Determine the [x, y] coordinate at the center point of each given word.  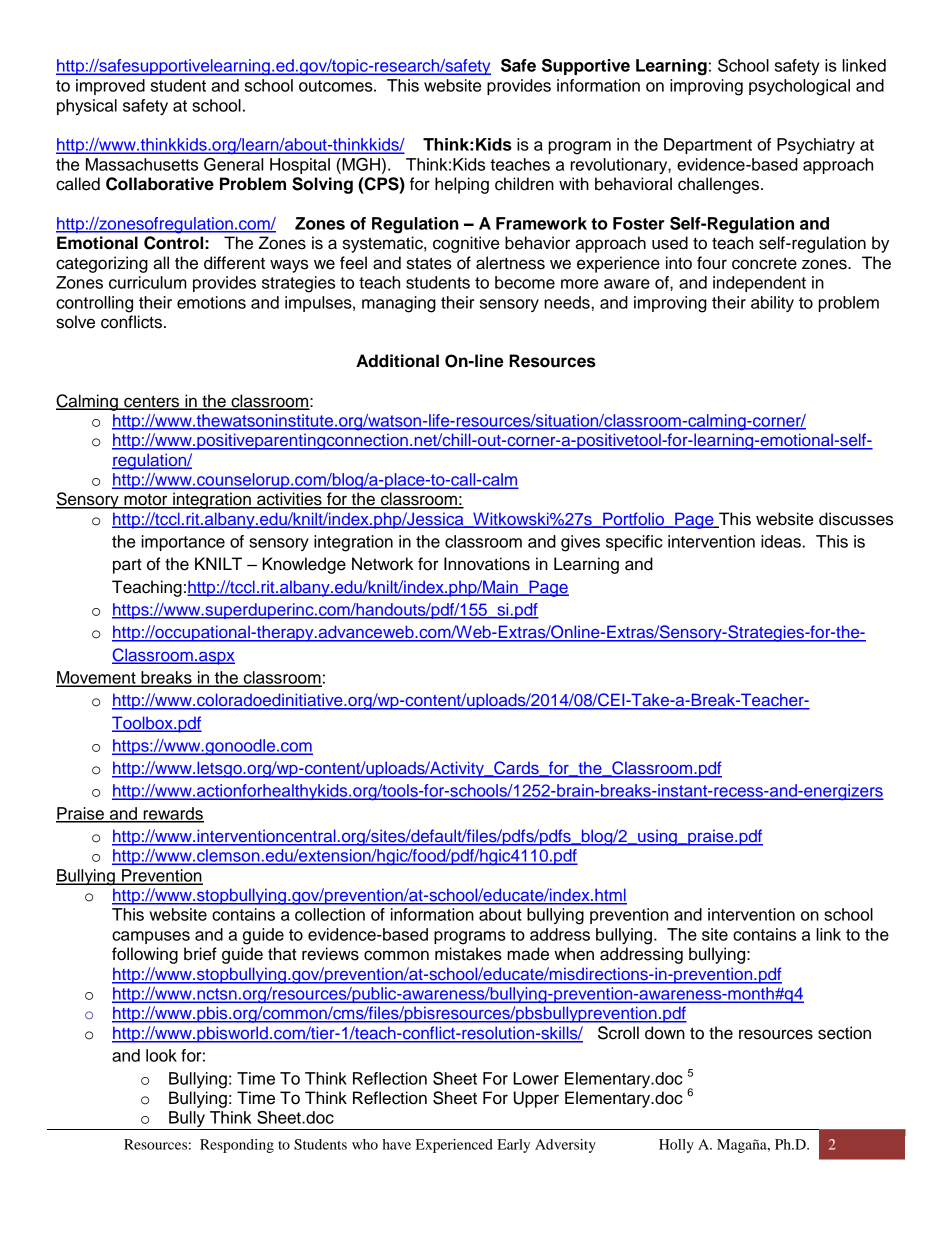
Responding [237, 1146]
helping [462, 185]
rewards [172, 814]
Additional [397, 361]
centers [152, 402]
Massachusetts [142, 164]
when [574, 954]
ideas [782, 541]
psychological [799, 87]
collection [330, 914]
